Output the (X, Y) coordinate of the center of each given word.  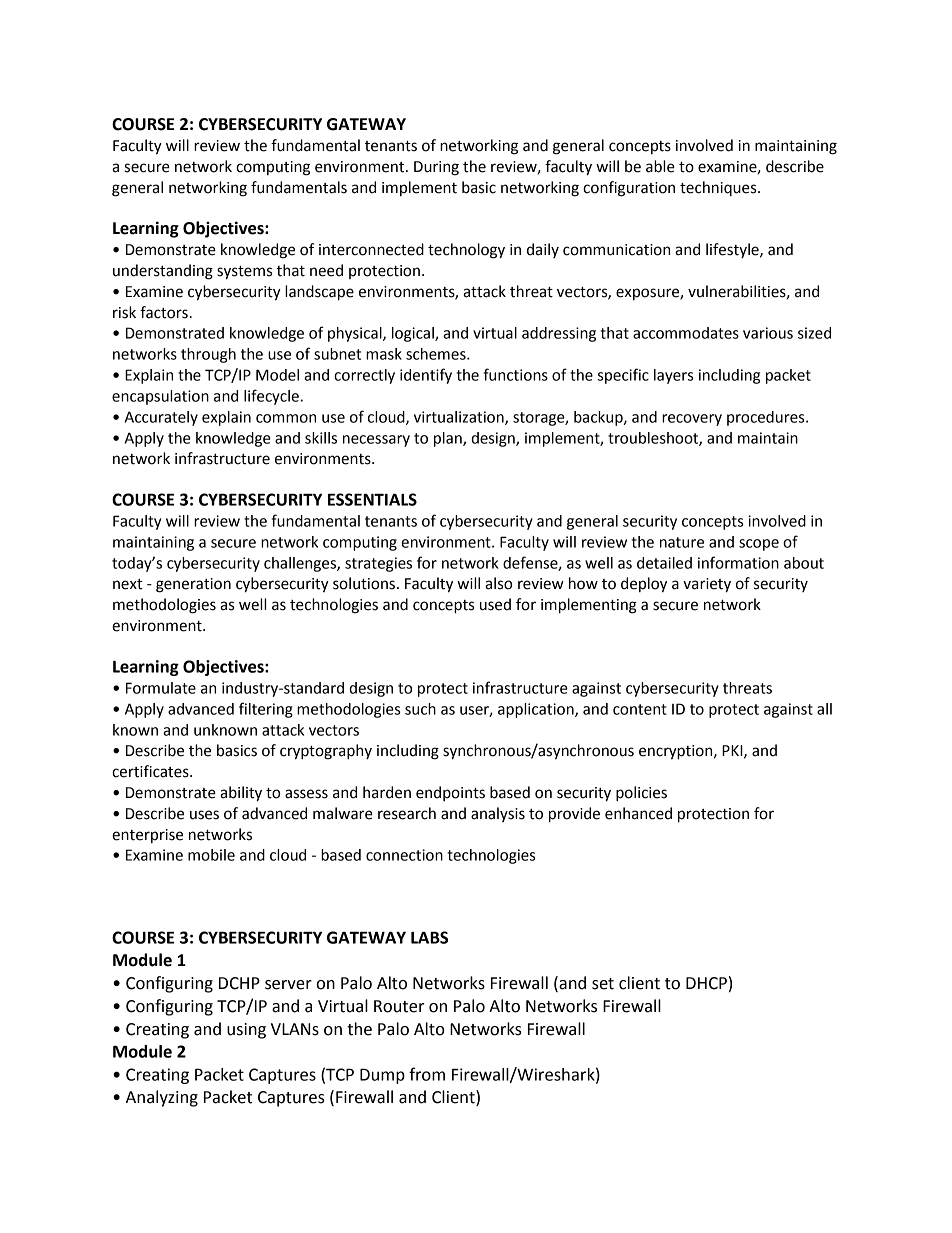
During (436, 168)
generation (193, 585)
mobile (211, 855)
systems (244, 272)
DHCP (706, 983)
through (208, 355)
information (738, 562)
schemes (437, 354)
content (640, 709)
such (420, 709)
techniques (719, 189)
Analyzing (162, 1098)
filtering (266, 710)
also (498, 583)
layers (673, 376)
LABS (429, 937)
